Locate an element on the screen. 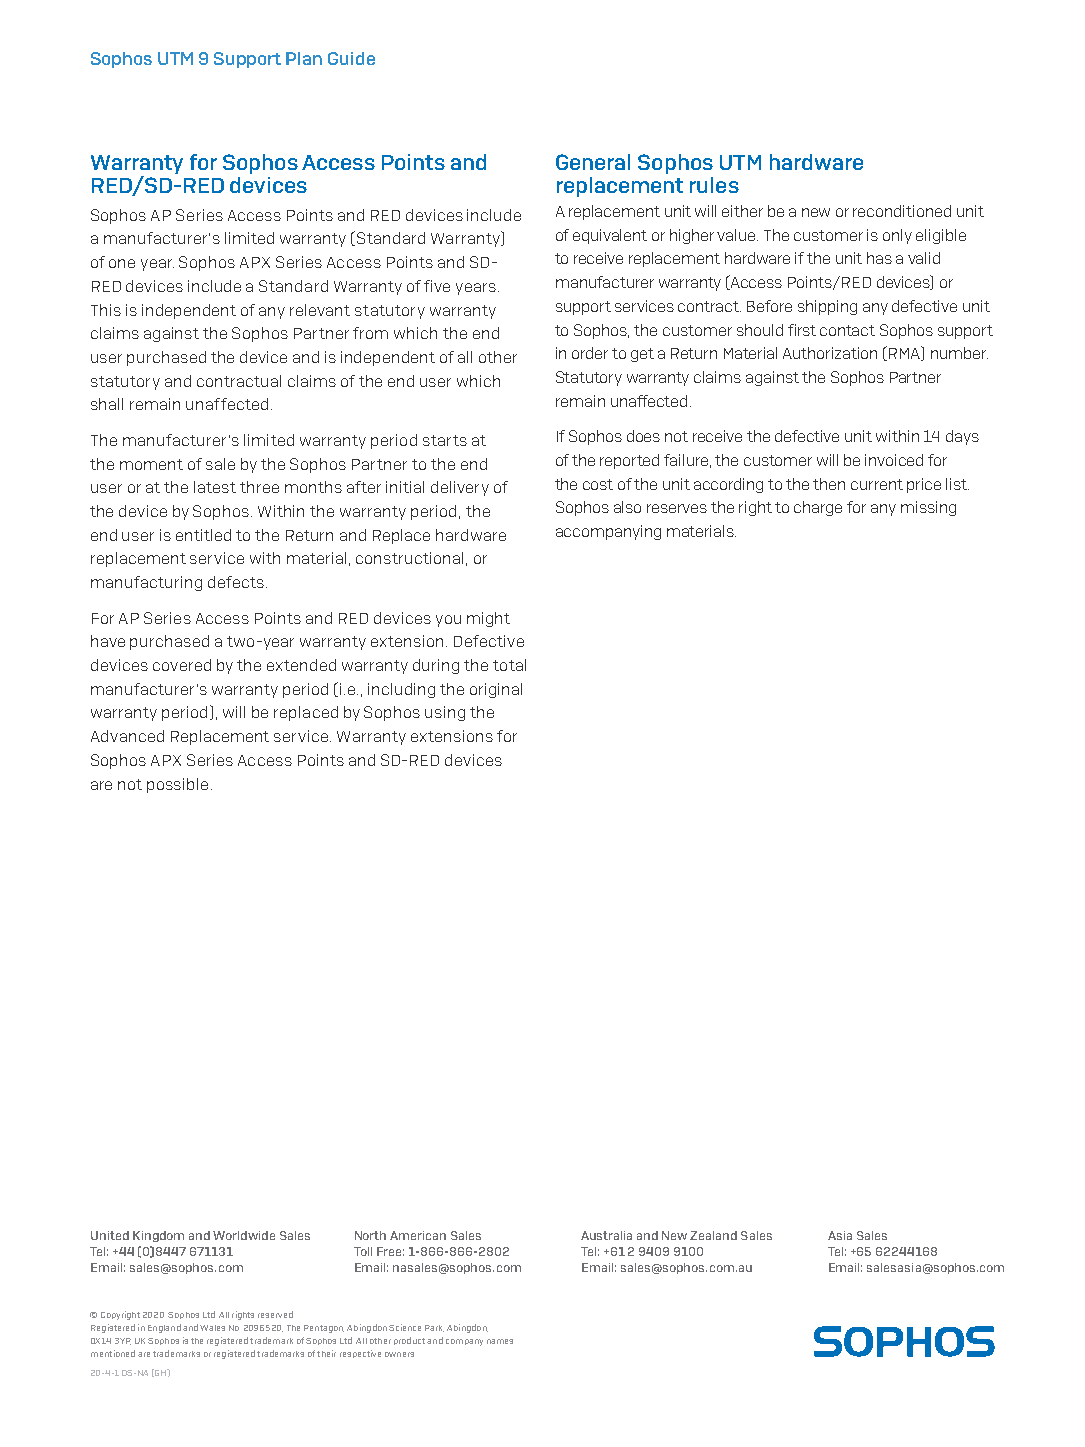 The image size is (1085, 1447). charge is located at coordinates (818, 508).
